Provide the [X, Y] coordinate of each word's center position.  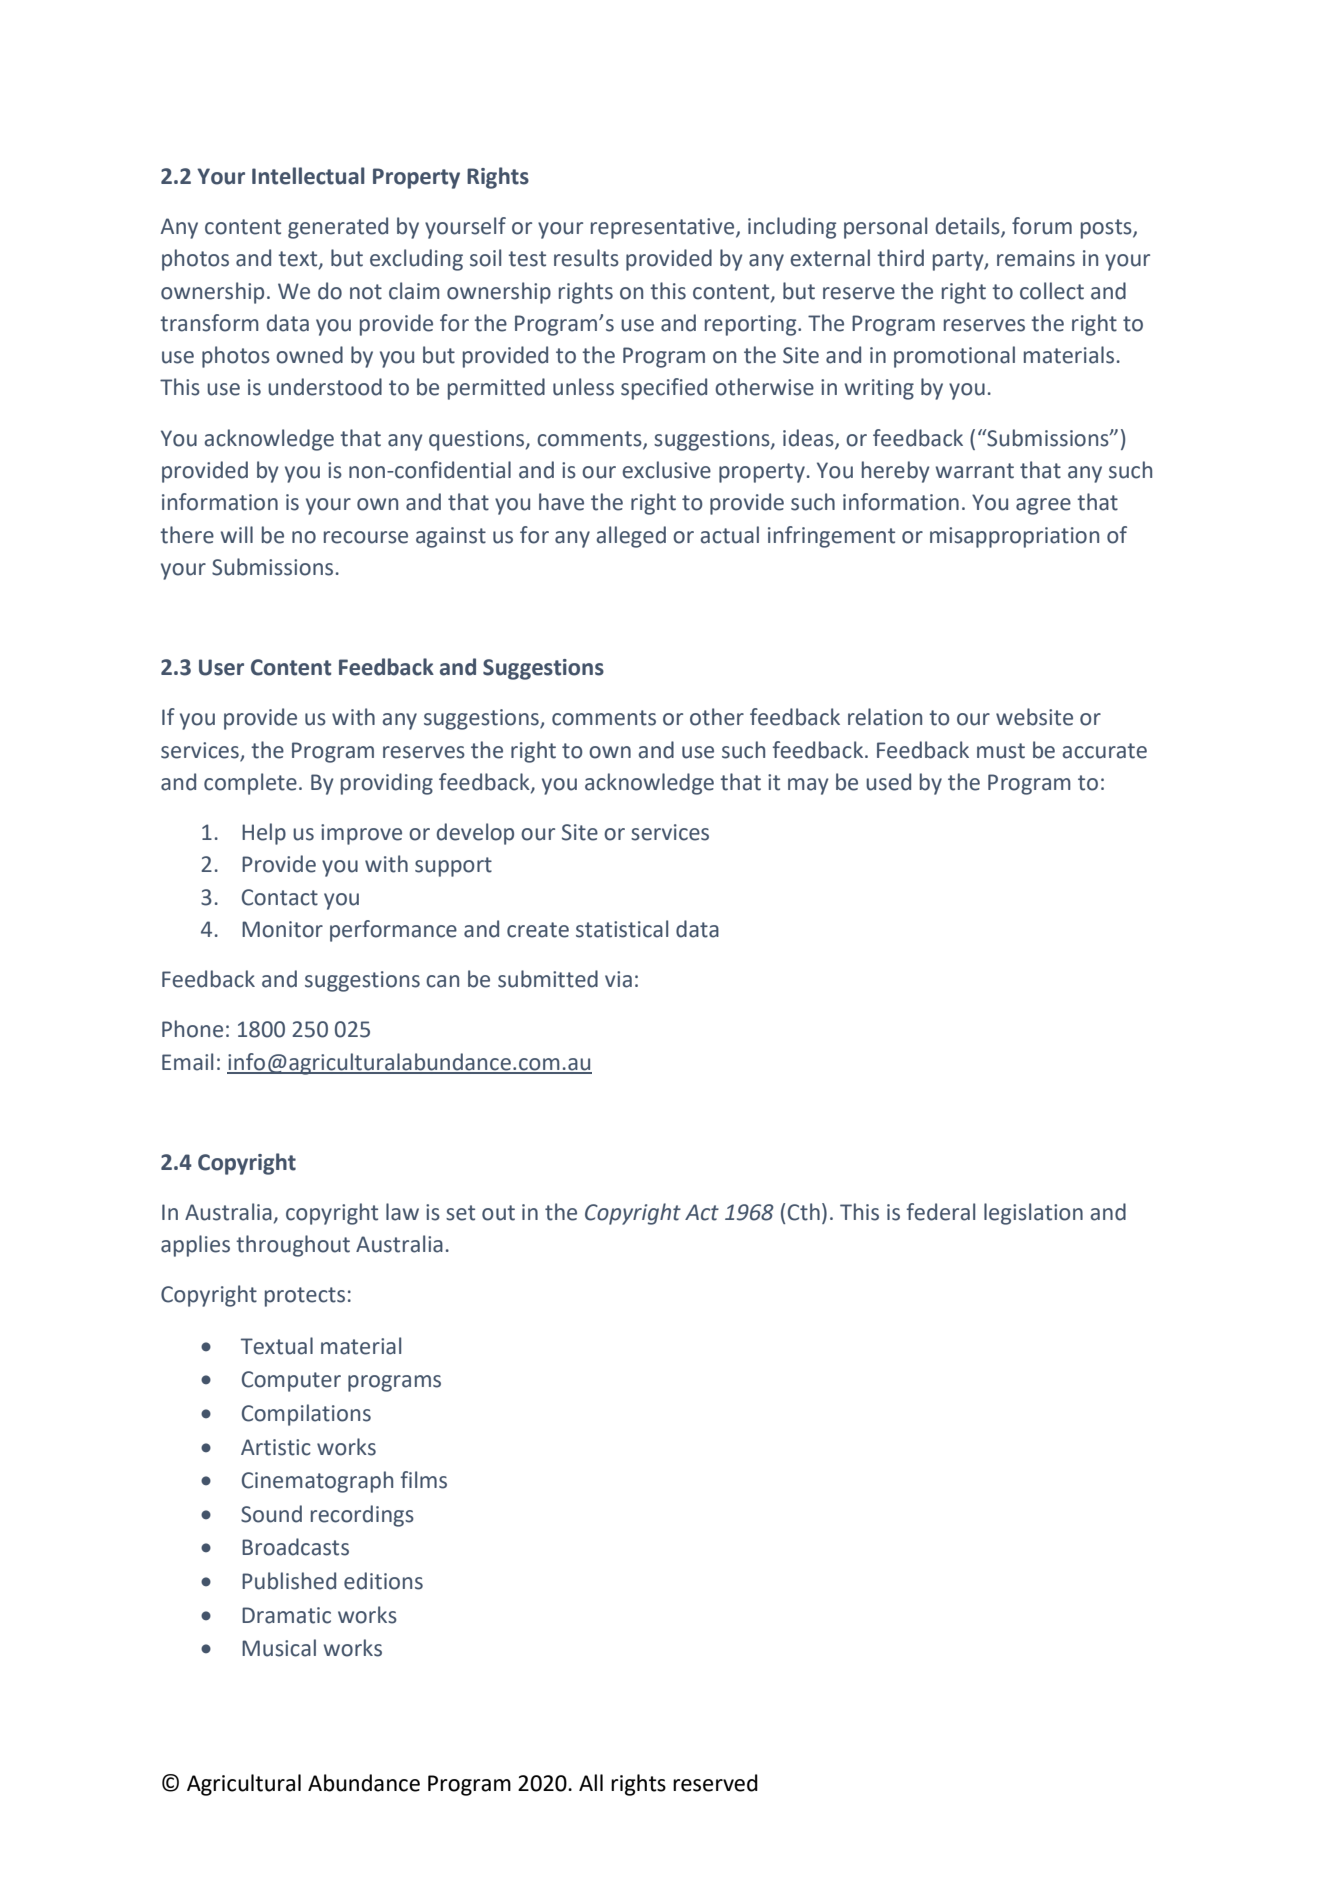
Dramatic [286, 1615]
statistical [622, 929]
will [236, 534]
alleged [631, 537]
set [460, 1213]
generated [338, 228]
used [888, 782]
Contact [280, 897]
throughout [293, 1246]
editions [383, 1581]
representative [664, 228]
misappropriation [1014, 537]
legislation [1033, 1214]
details [969, 226]
